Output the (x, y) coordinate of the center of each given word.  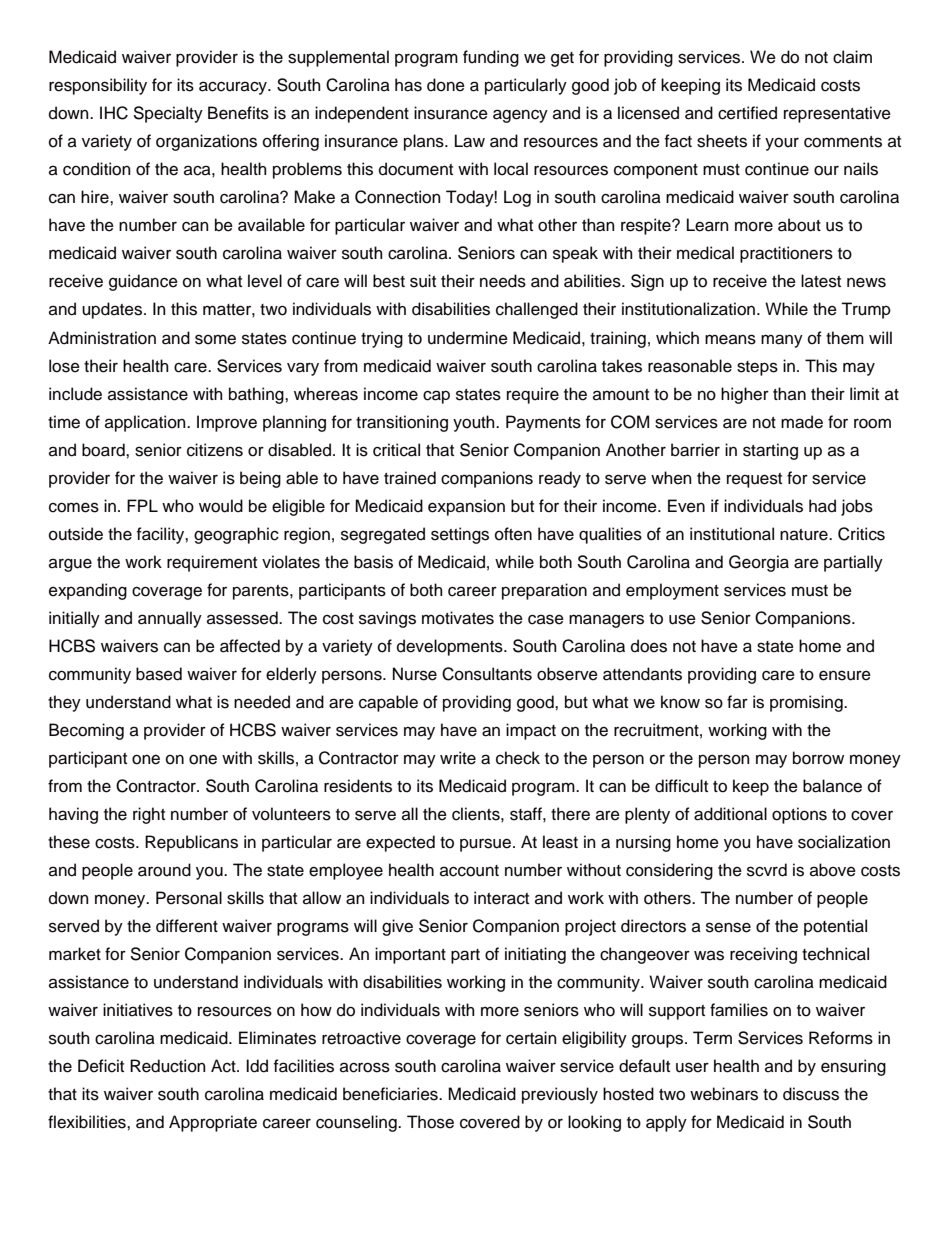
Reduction (168, 1066)
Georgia (759, 563)
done (446, 85)
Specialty (168, 114)
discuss (811, 1094)
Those (430, 1122)
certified (747, 113)
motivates (458, 618)
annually (170, 619)
